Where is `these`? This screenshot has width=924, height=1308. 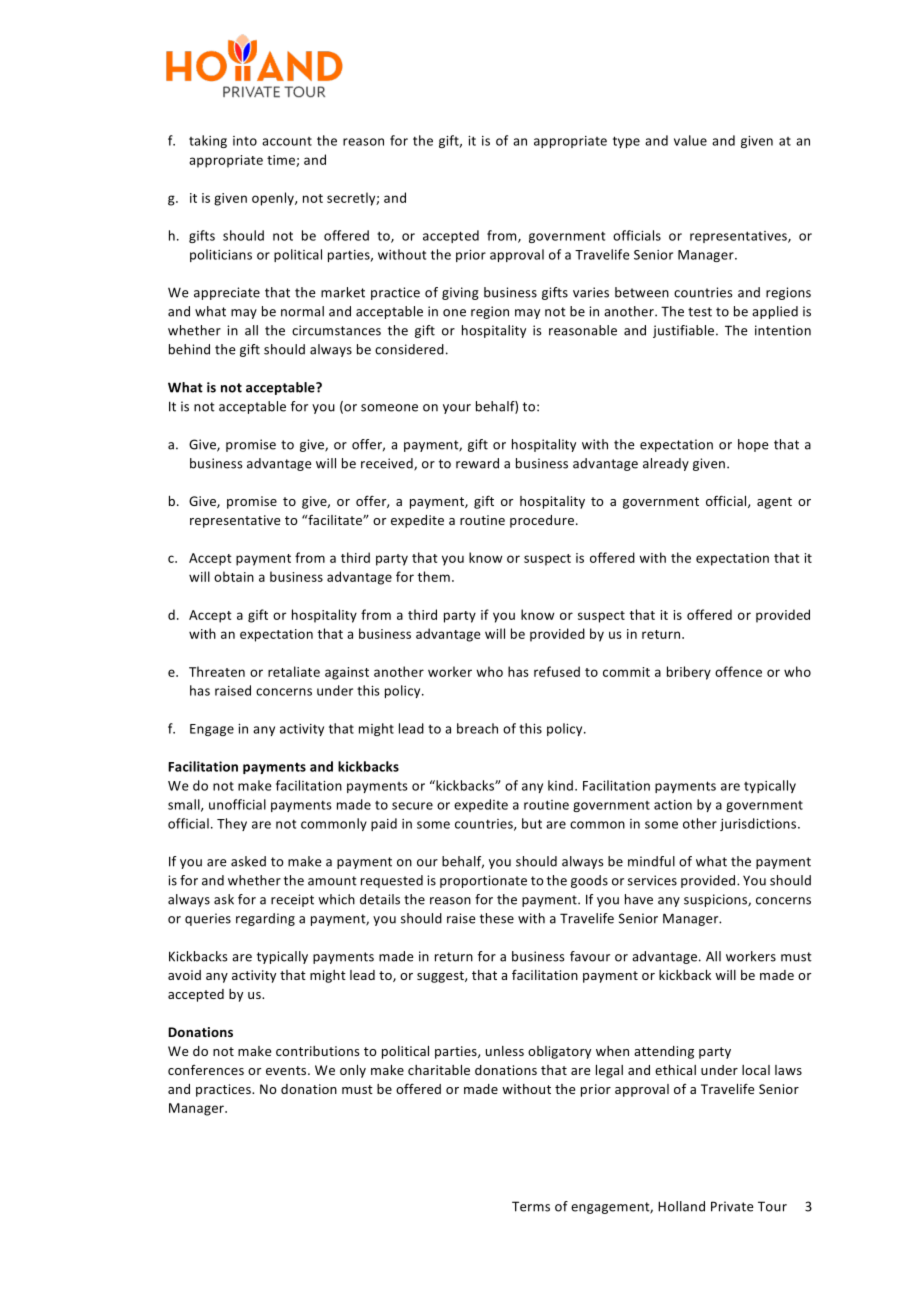
these is located at coordinates (497, 918).
